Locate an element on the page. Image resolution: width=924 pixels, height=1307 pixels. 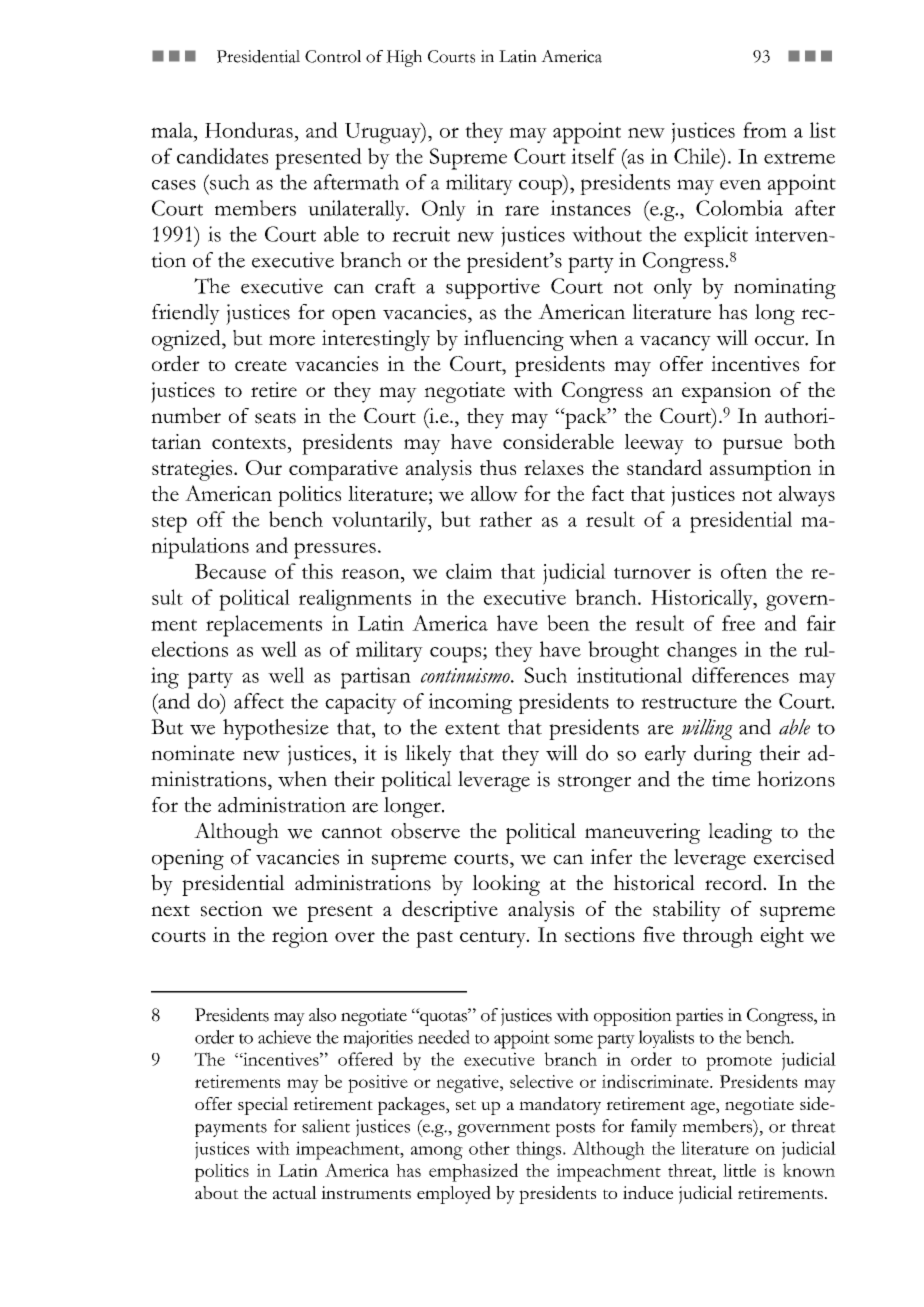
claim is located at coordinates (469, 571).
